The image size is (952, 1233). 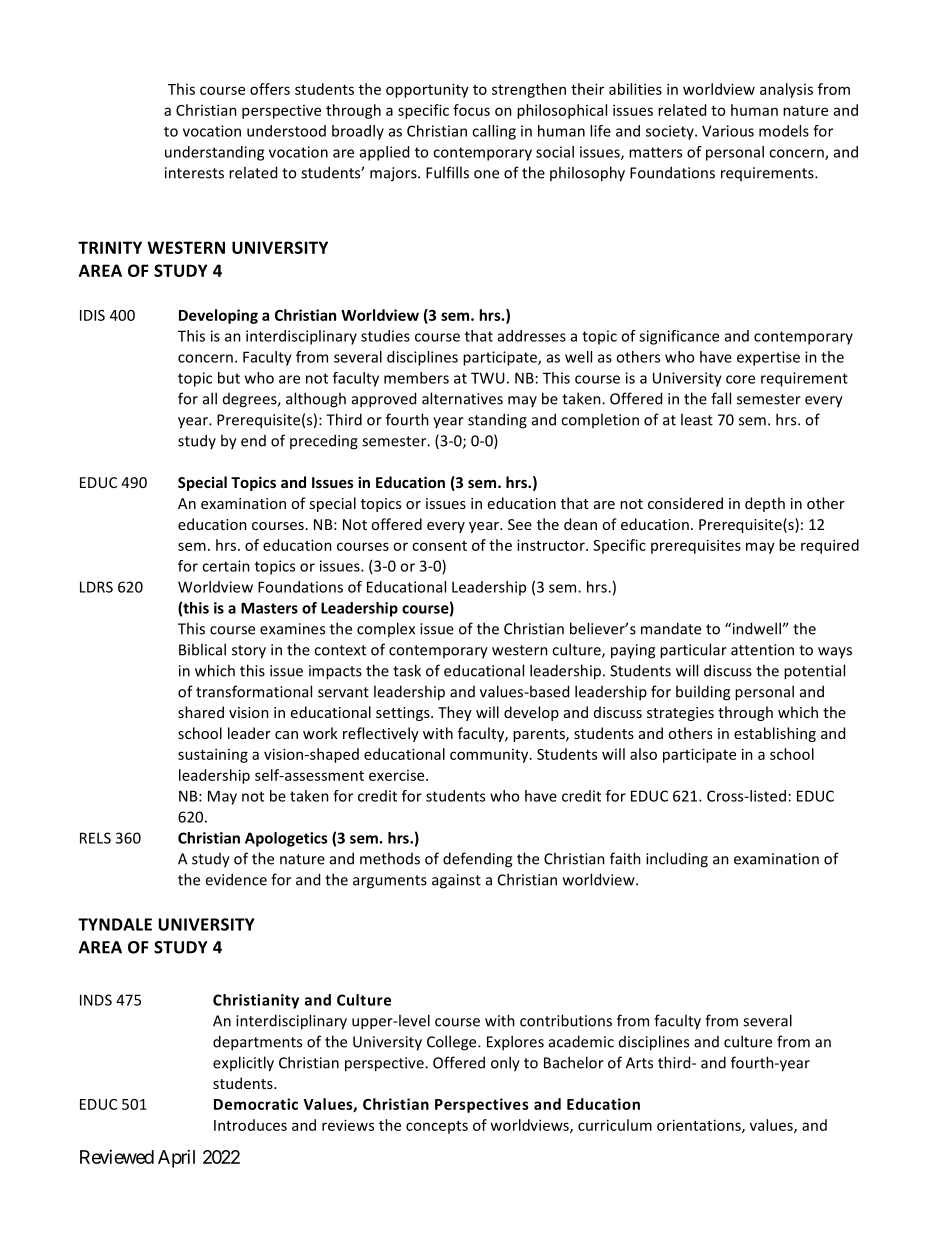 What do you see at coordinates (700, 1126) in the screenshot?
I see `orientations` at bounding box center [700, 1126].
